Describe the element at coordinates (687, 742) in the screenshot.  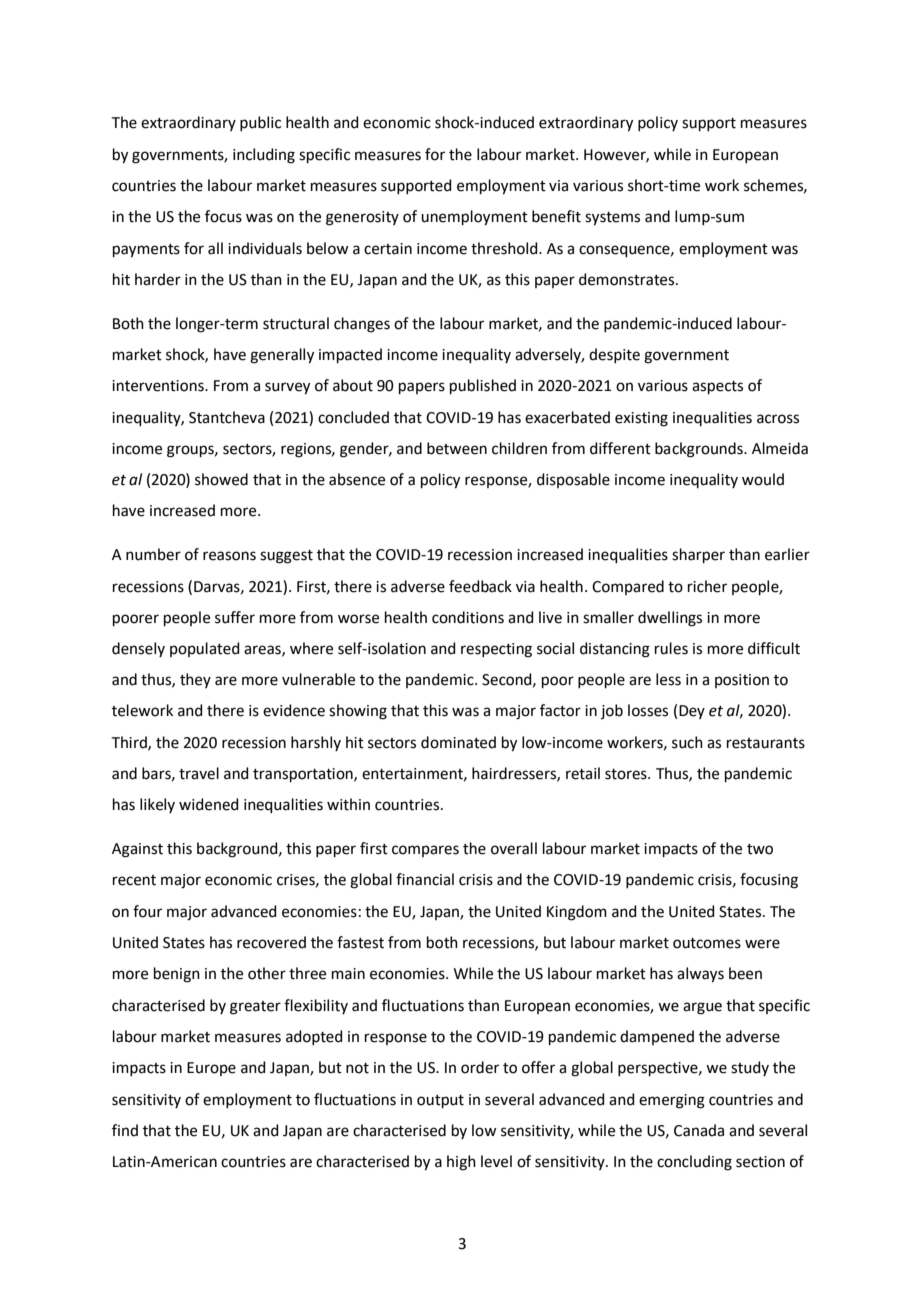
I see `such` at that location.
